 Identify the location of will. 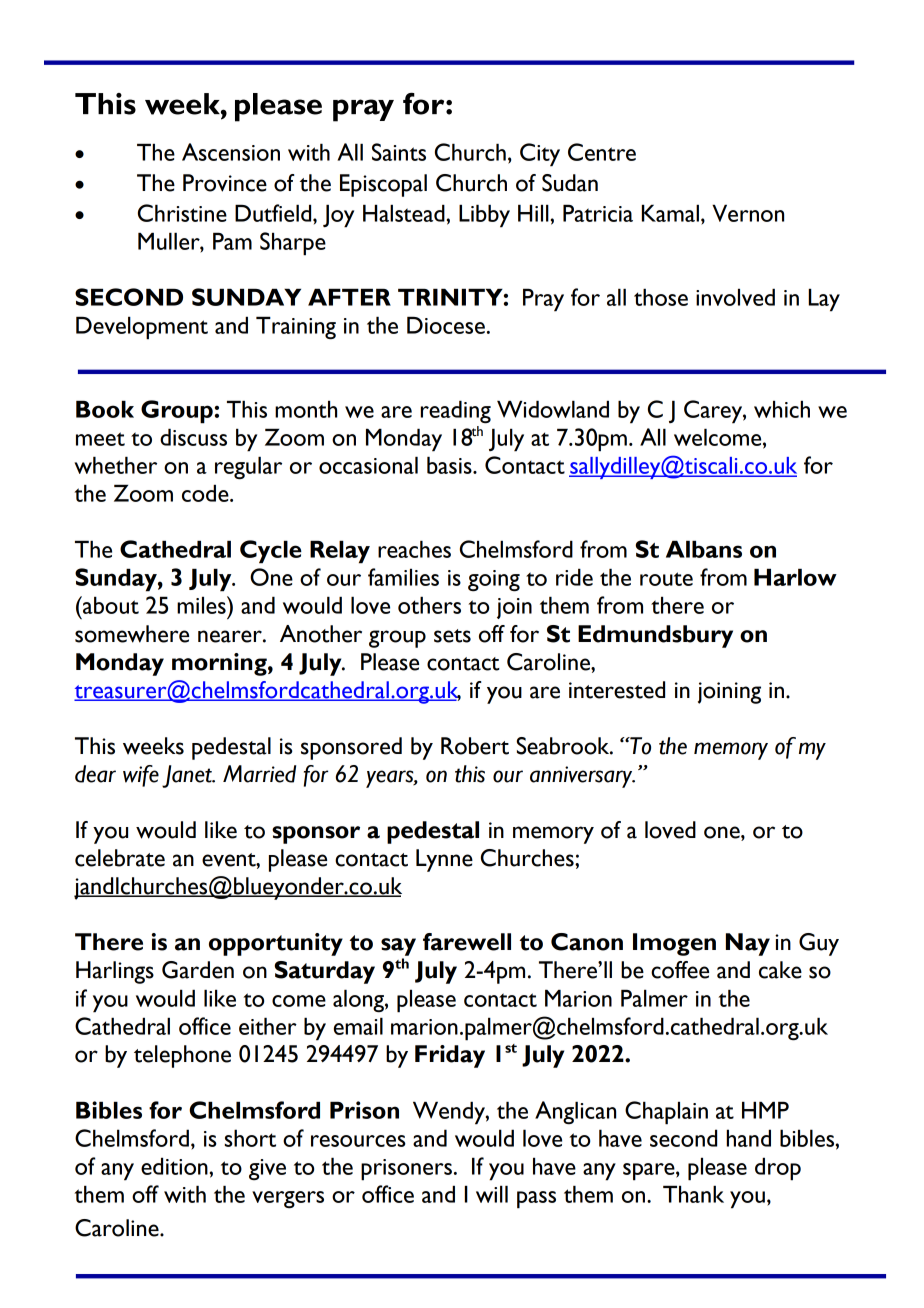
(492, 1194).
